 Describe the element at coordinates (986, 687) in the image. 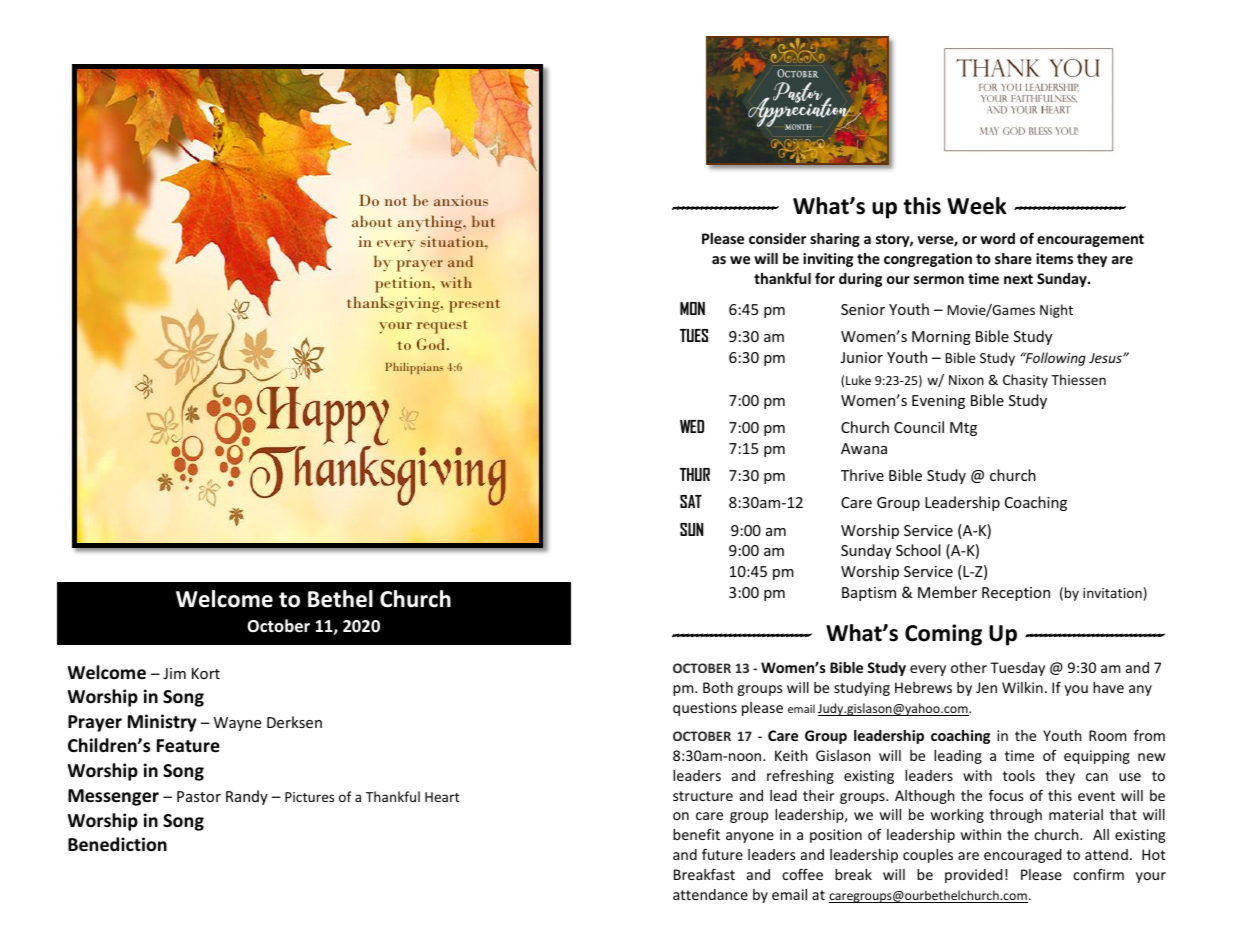

I see `Jen` at that location.
